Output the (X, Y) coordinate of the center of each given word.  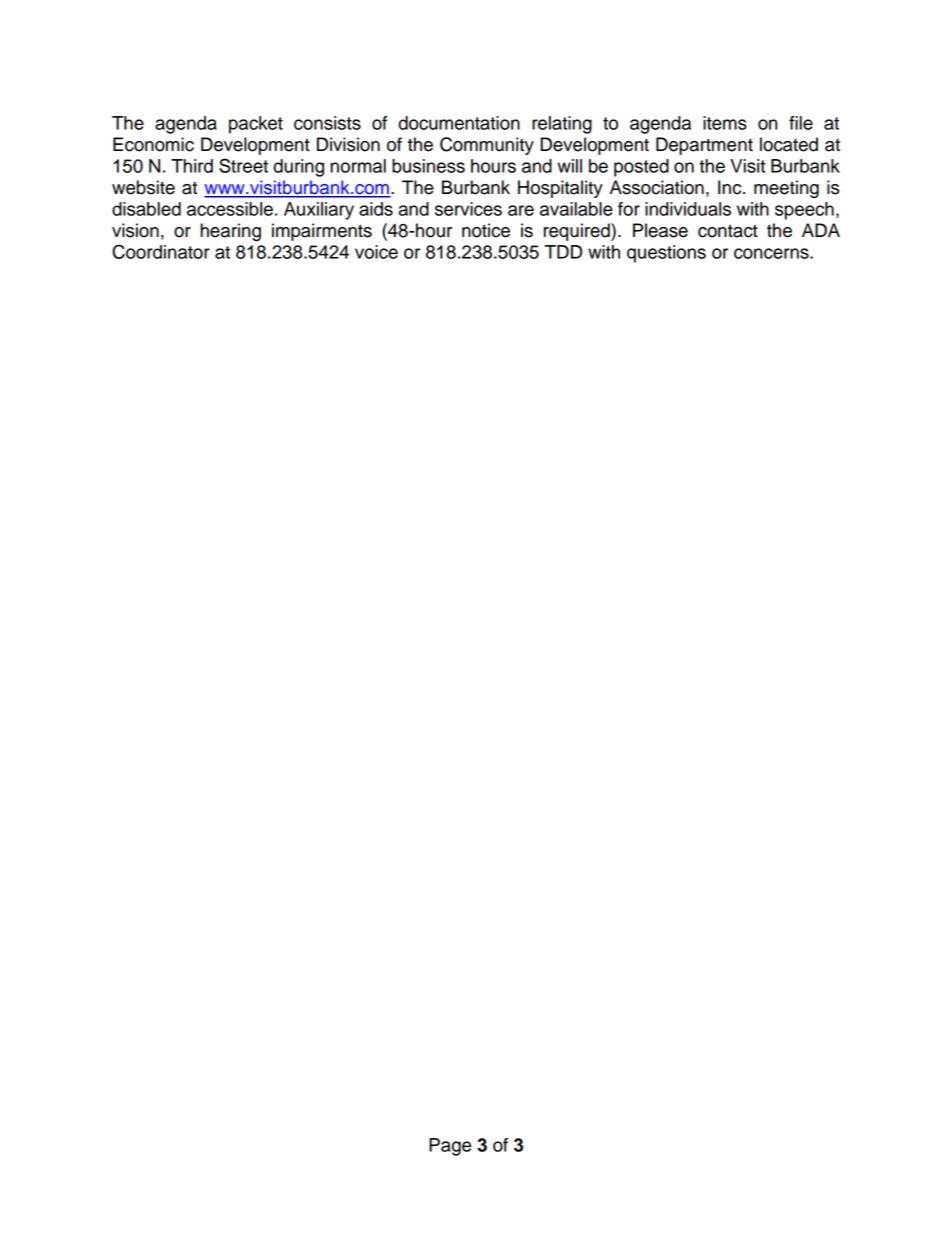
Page (450, 1147)
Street (243, 165)
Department (704, 146)
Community (487, 146)
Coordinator (161, 251)
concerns (772, 253)
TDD (563, 252)
